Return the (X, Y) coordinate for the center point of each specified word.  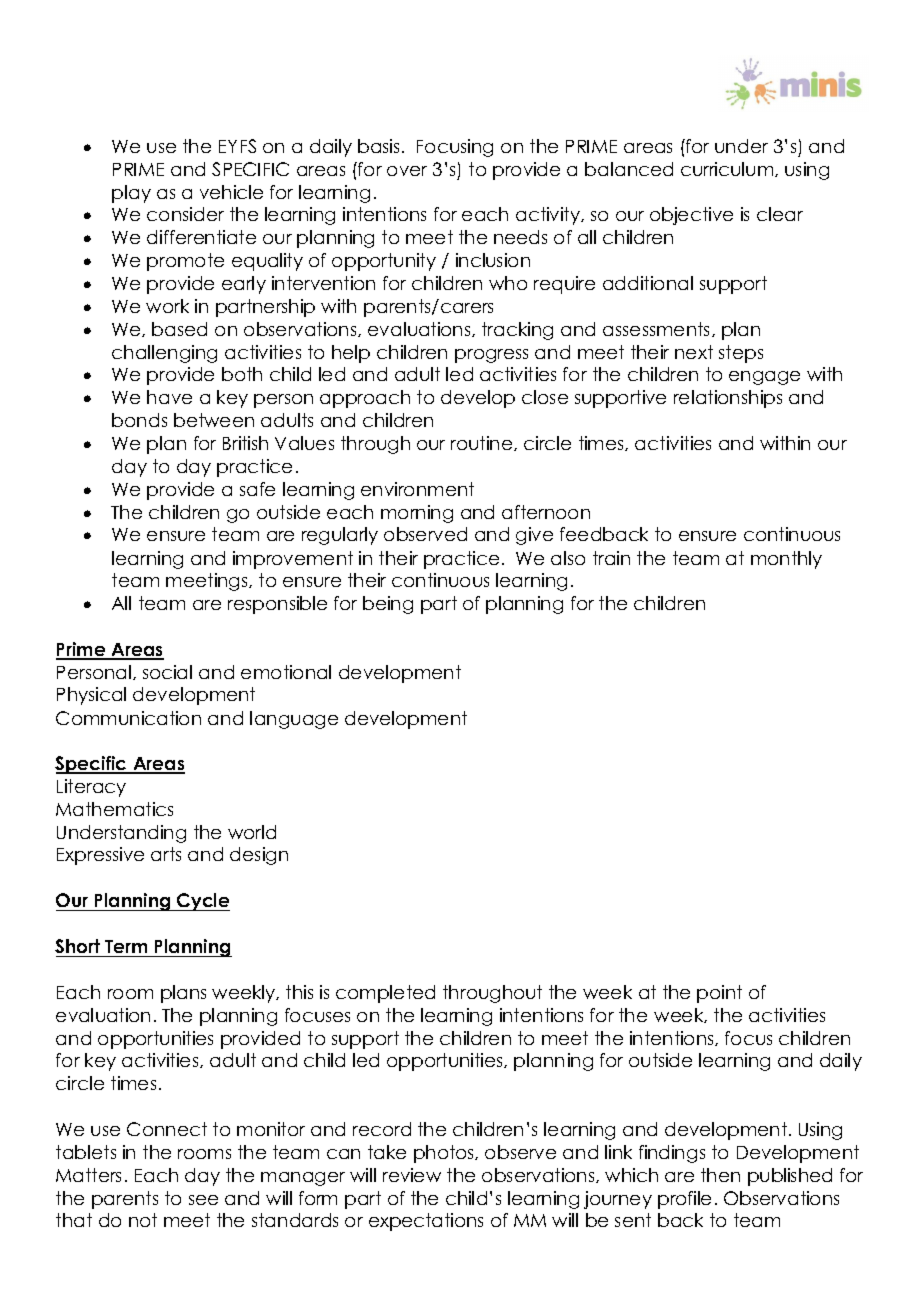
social (167, 672)
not (143, 1220)
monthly (786, 560)
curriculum (728, 169)
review (412, 1175)
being (388, 605)
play (131, 194)
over (407, 171)
